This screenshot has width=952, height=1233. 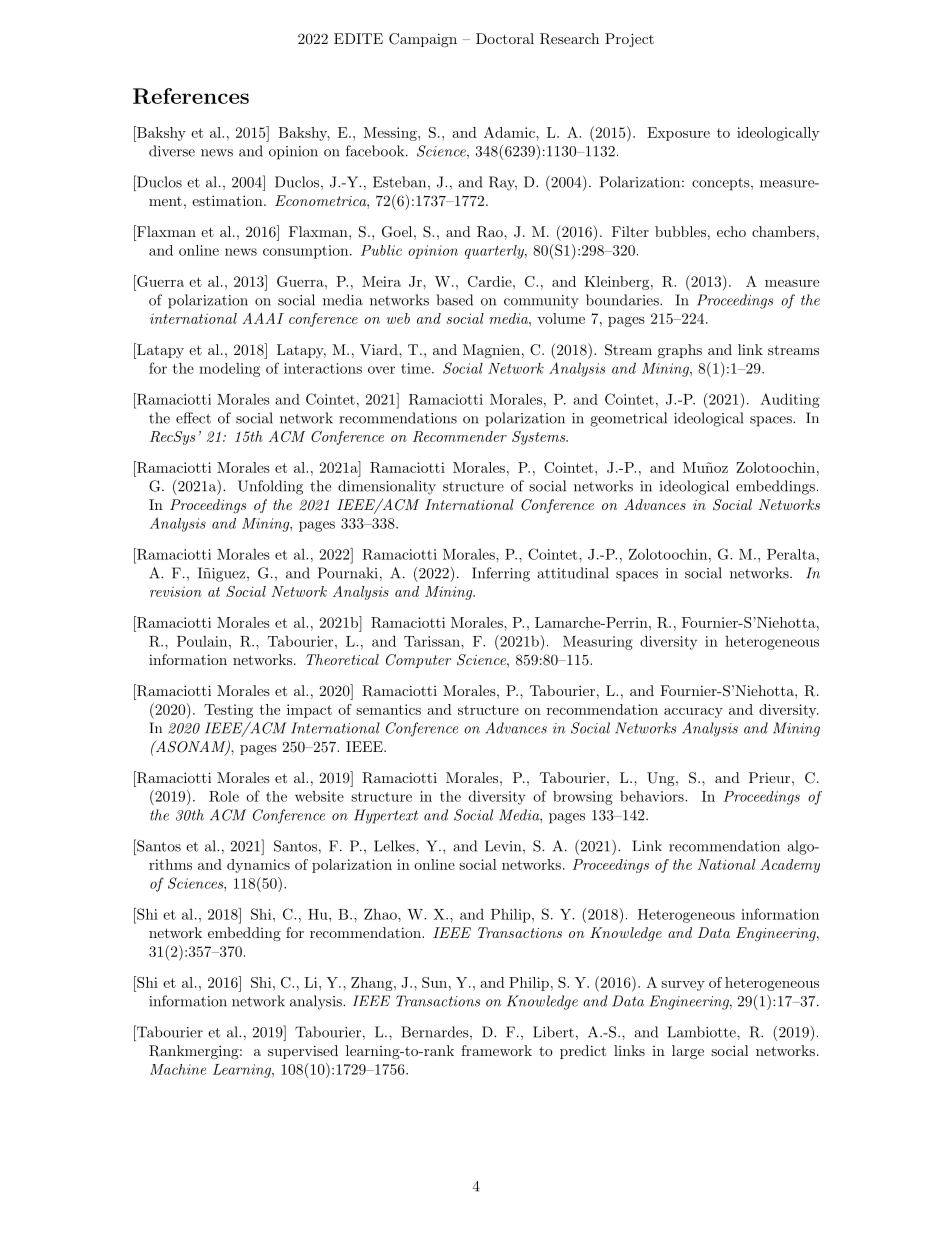 I want to click on References, so click(x=191, y=96).
